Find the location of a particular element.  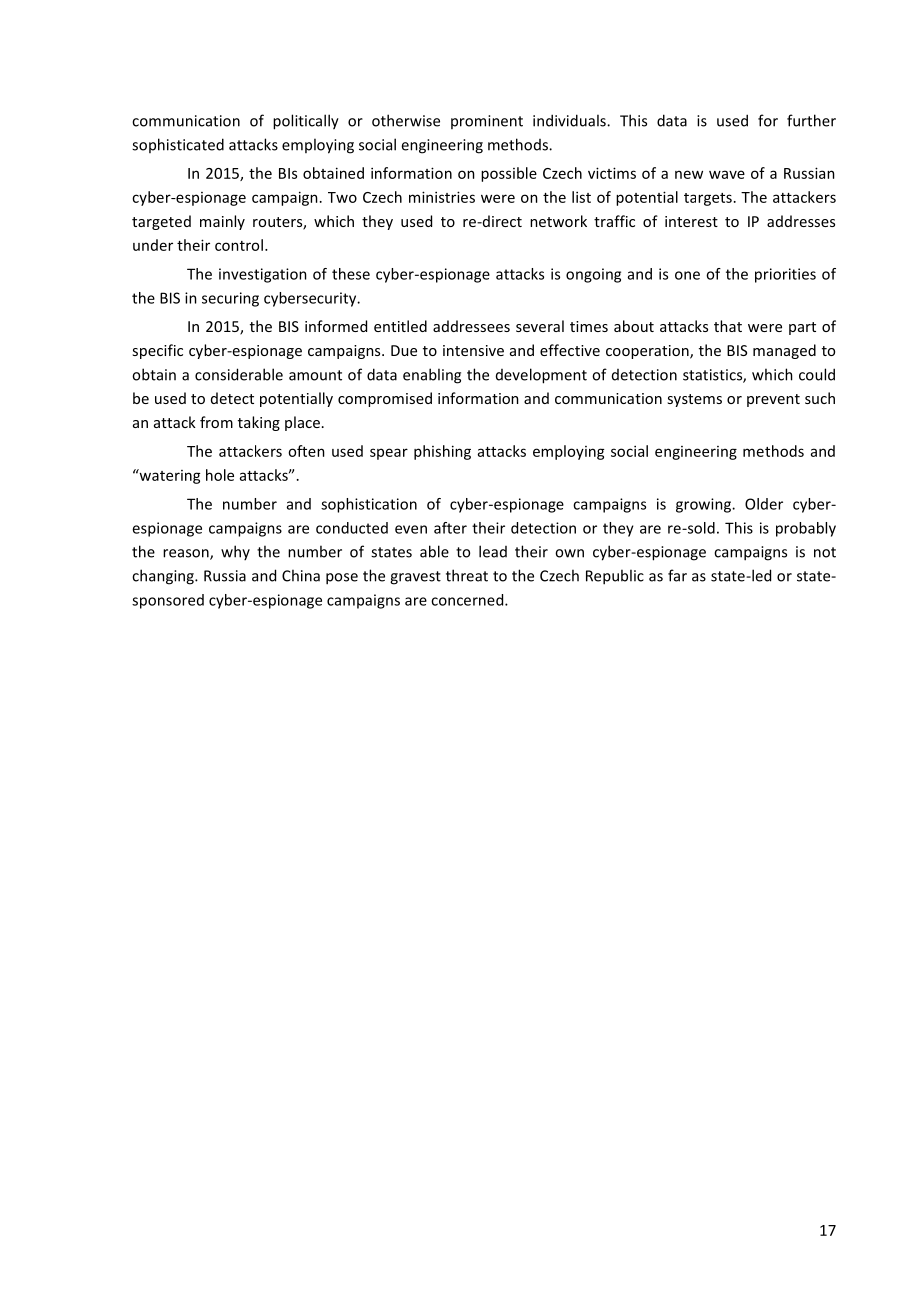

China is located at coordinates (301, 575).
